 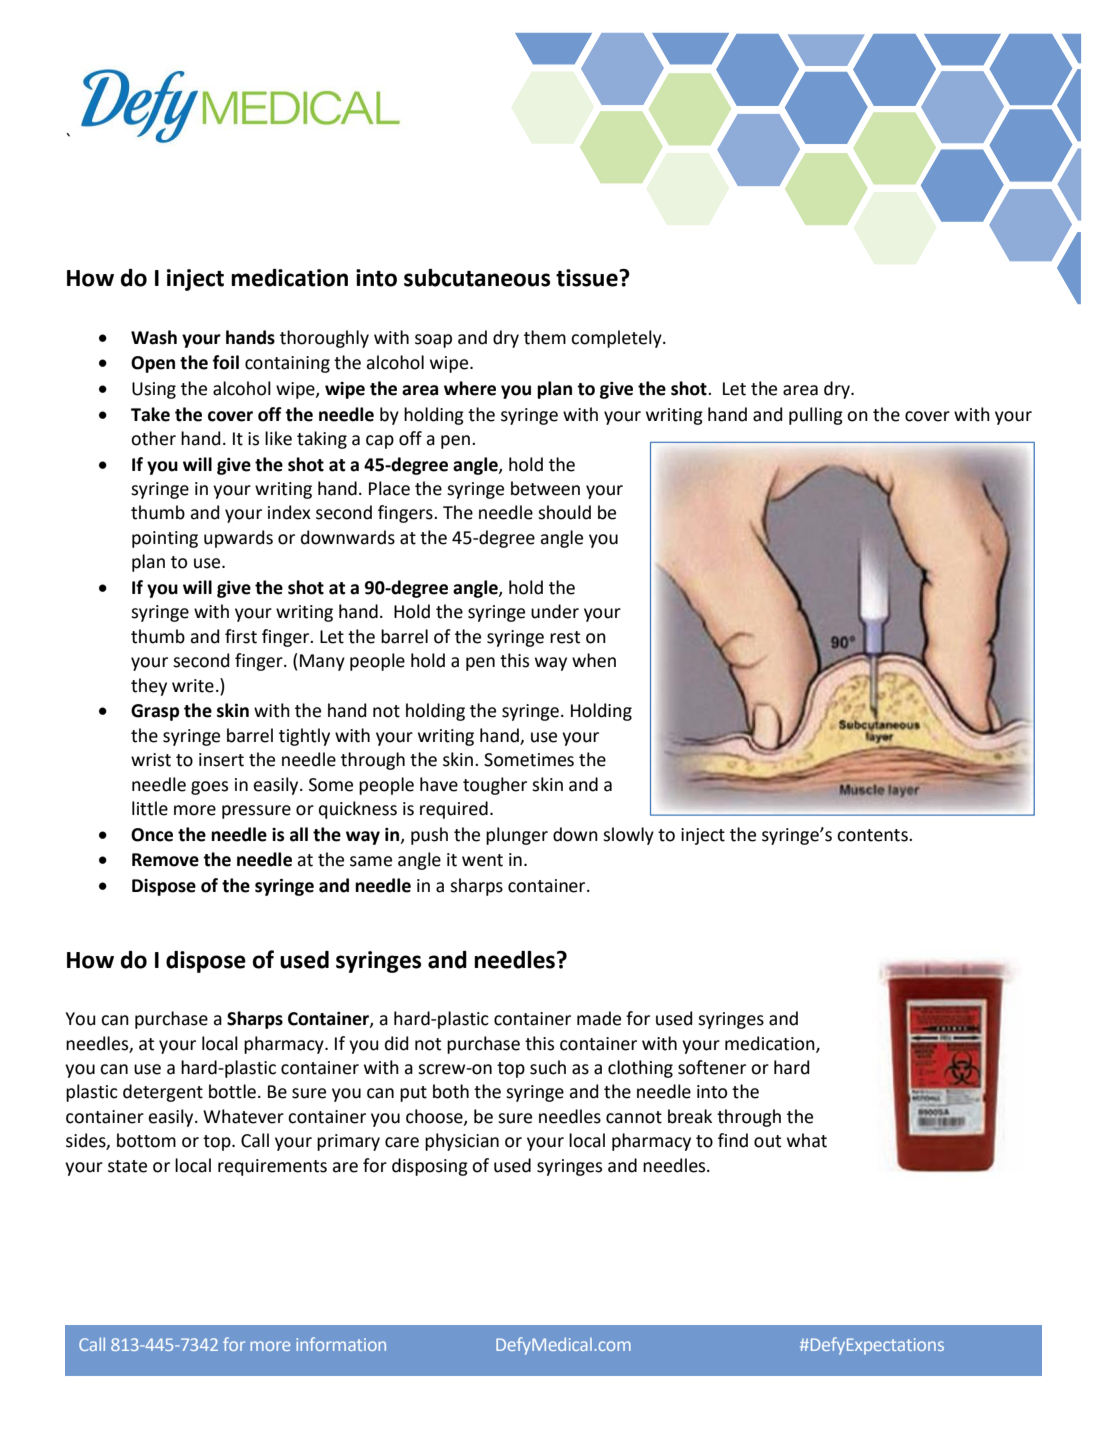 What do you see at coordinates (430, 1167) in the image?
I see `disposing` at bounding box center [430, 1167].
